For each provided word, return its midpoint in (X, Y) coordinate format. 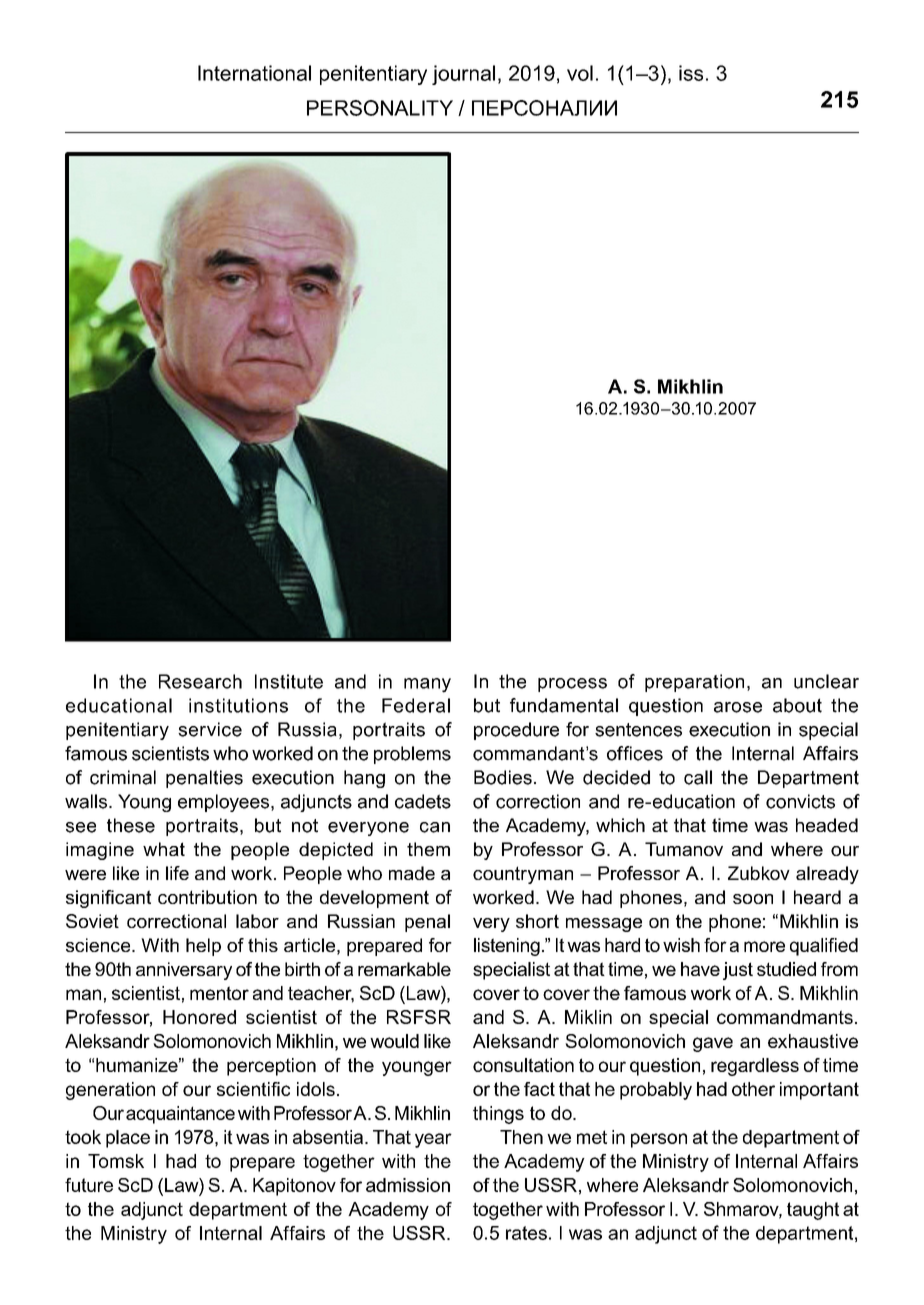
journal (463, 75)
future (89, 1185)
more (764, 946)
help (203, 947)
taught (813, 1211)
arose (738, 707)
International (254, 73)
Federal (416, 705)
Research (200, 681)
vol (580, 73)
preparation (694, 683)
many (427, 685)
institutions (238, 705)
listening (507, 947)
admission (408, 1185)
